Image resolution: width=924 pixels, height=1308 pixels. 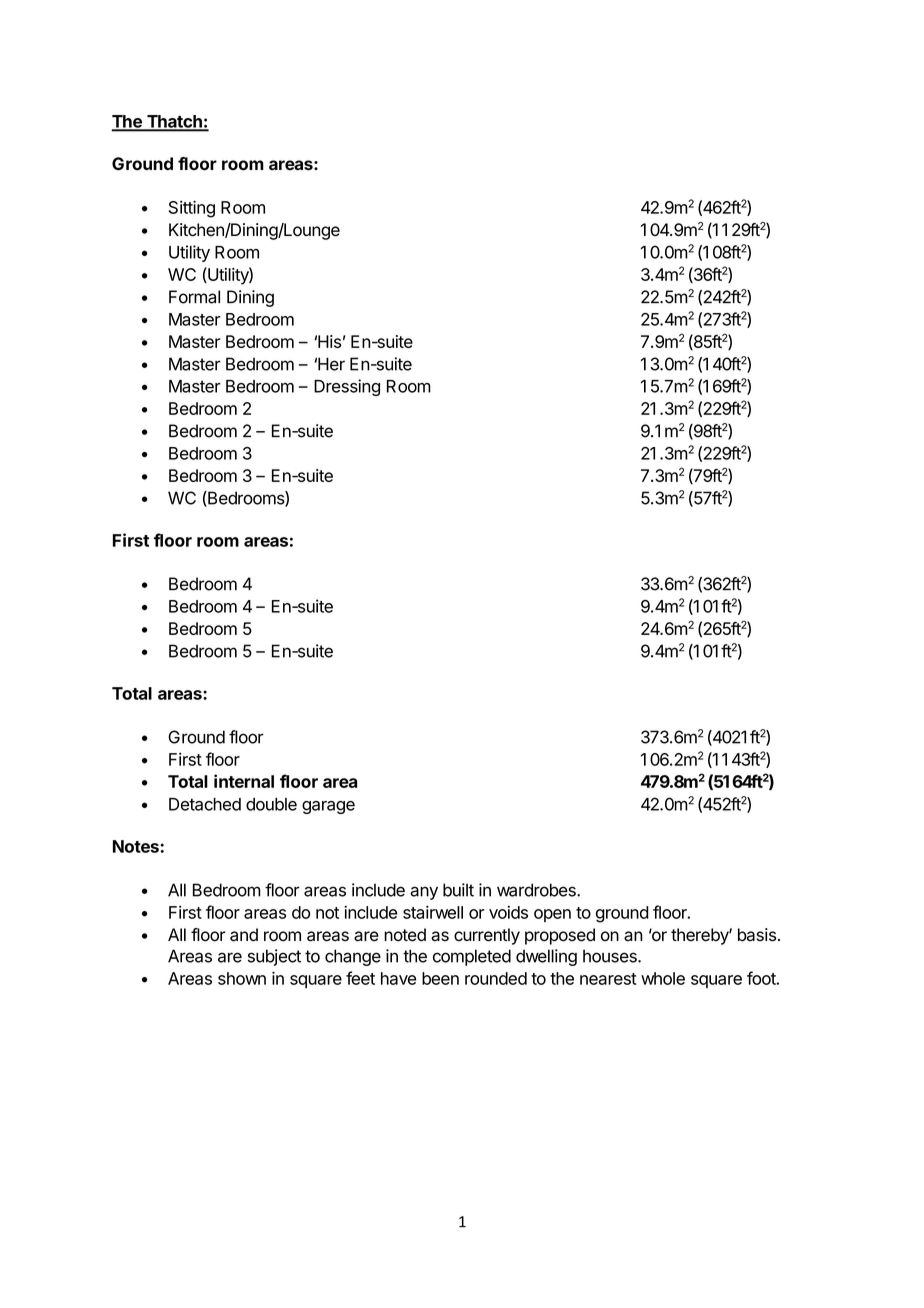 I want to click on completed, so click(x=472, y=957).
